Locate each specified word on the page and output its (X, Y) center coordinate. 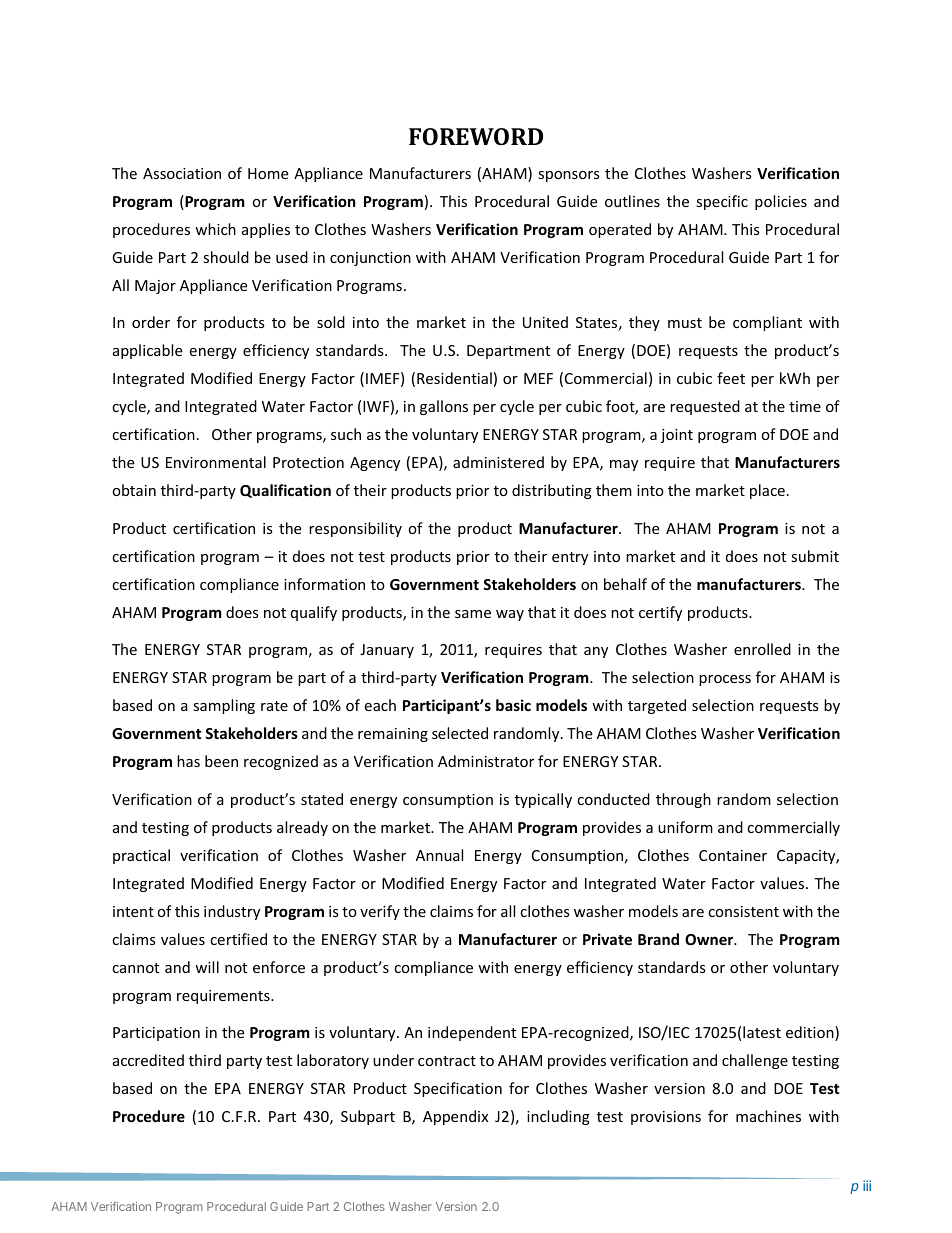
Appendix (455, 1117)
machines (768, 1116)
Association (182, 173)
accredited (148, 1060)
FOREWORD (476, 136)
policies (781, 202)
